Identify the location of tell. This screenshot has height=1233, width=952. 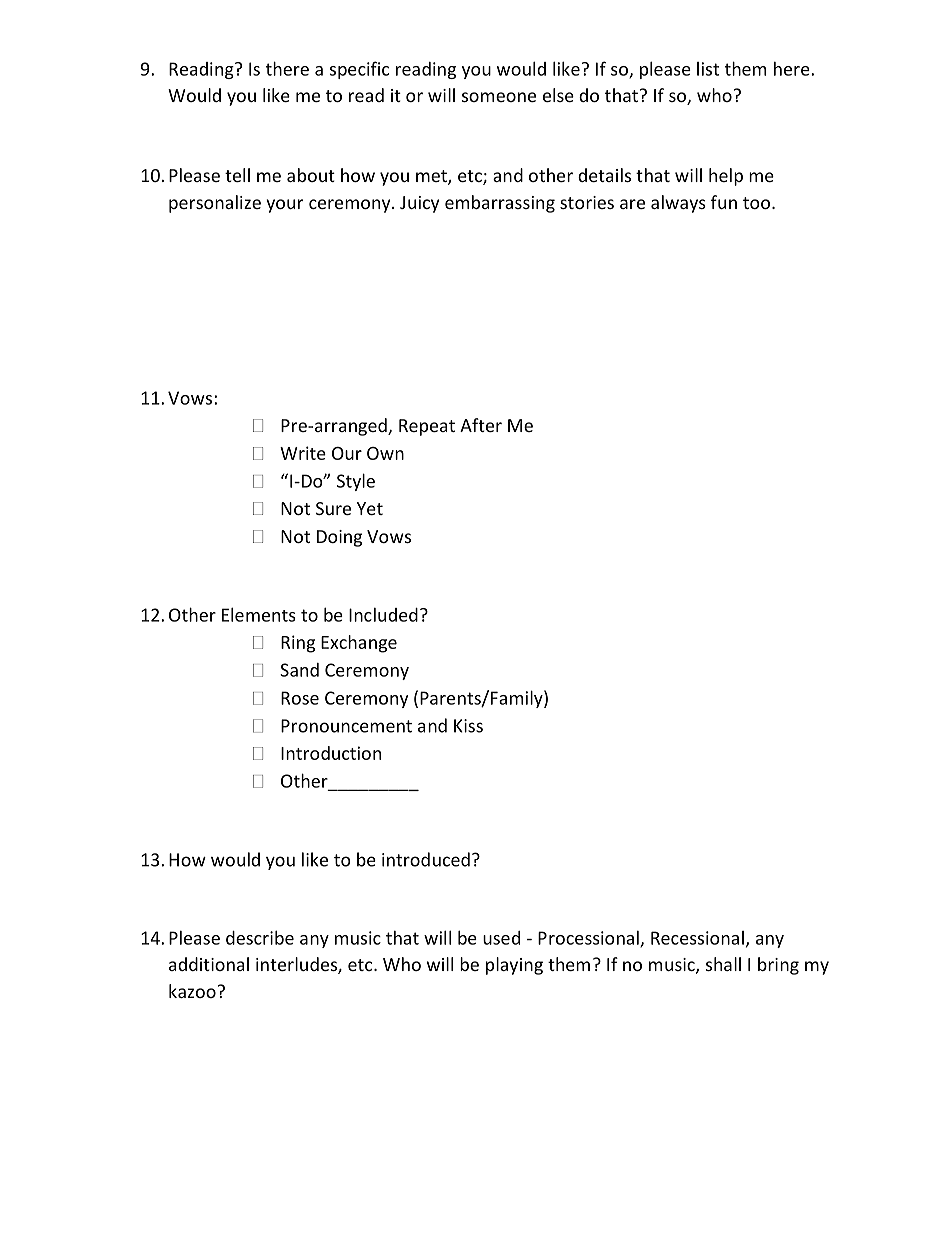
(237, 175).
